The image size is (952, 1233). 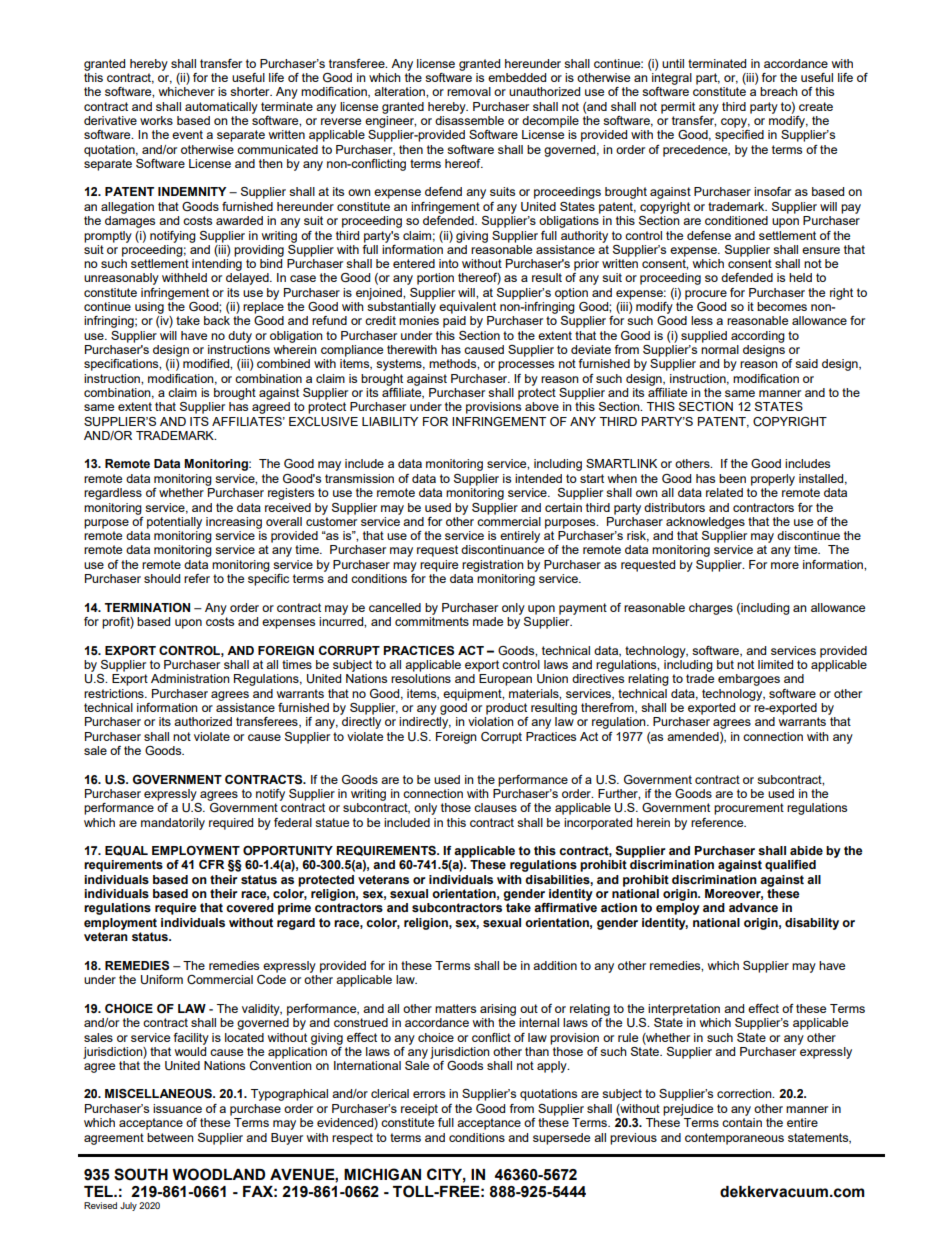 I want to click on acknowledges, so click(x=705, y=523).
